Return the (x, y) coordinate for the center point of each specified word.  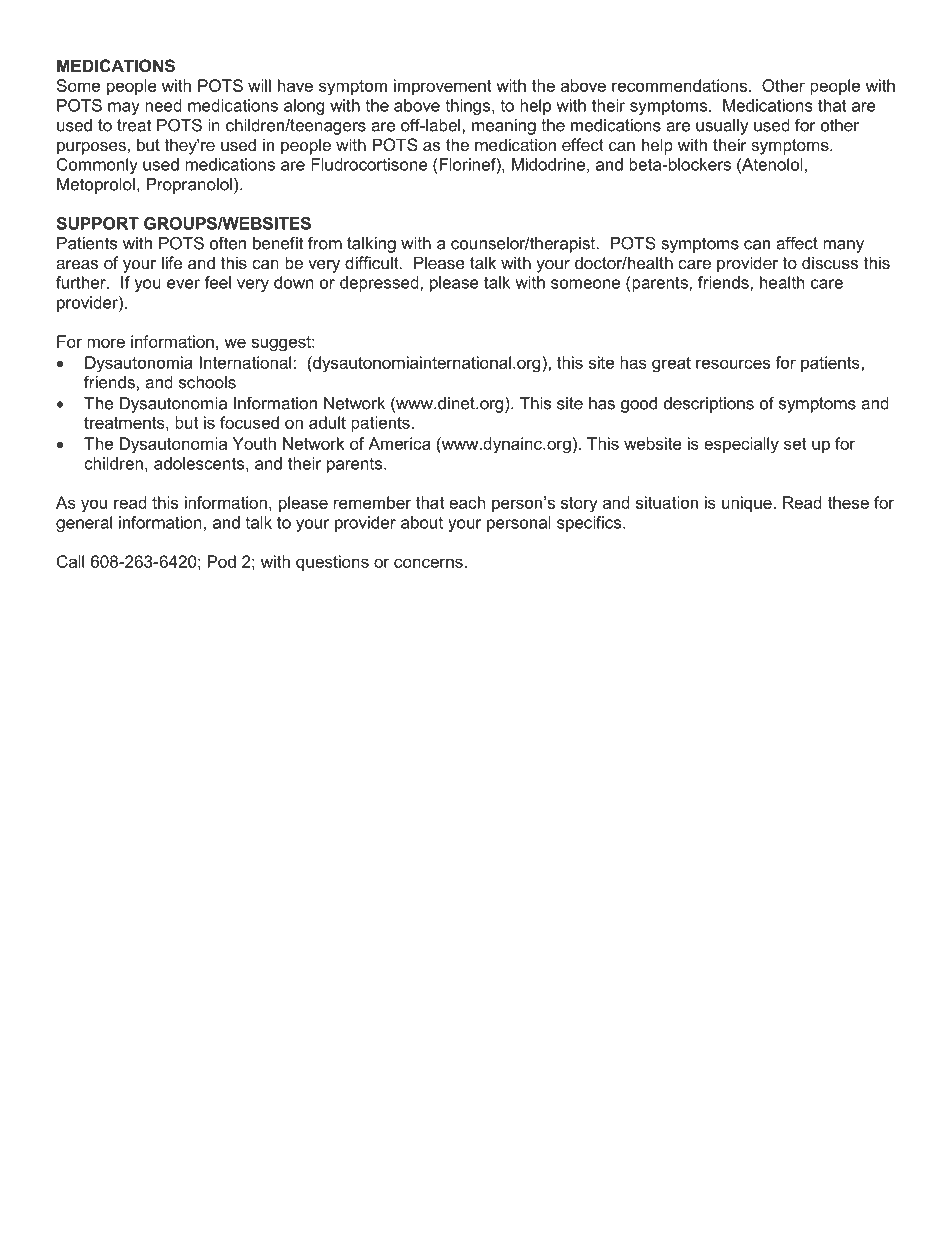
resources (733, 364)
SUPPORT (98, 223)
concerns (428, 563)
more (106, 343)
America (399, 443)
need (163, 105)
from (325, 243)
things (469, 107)
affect (797, 243)
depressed (380, 284)
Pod (222, 561)
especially (741, 445)
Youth (254, 443)
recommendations (679, 85)
